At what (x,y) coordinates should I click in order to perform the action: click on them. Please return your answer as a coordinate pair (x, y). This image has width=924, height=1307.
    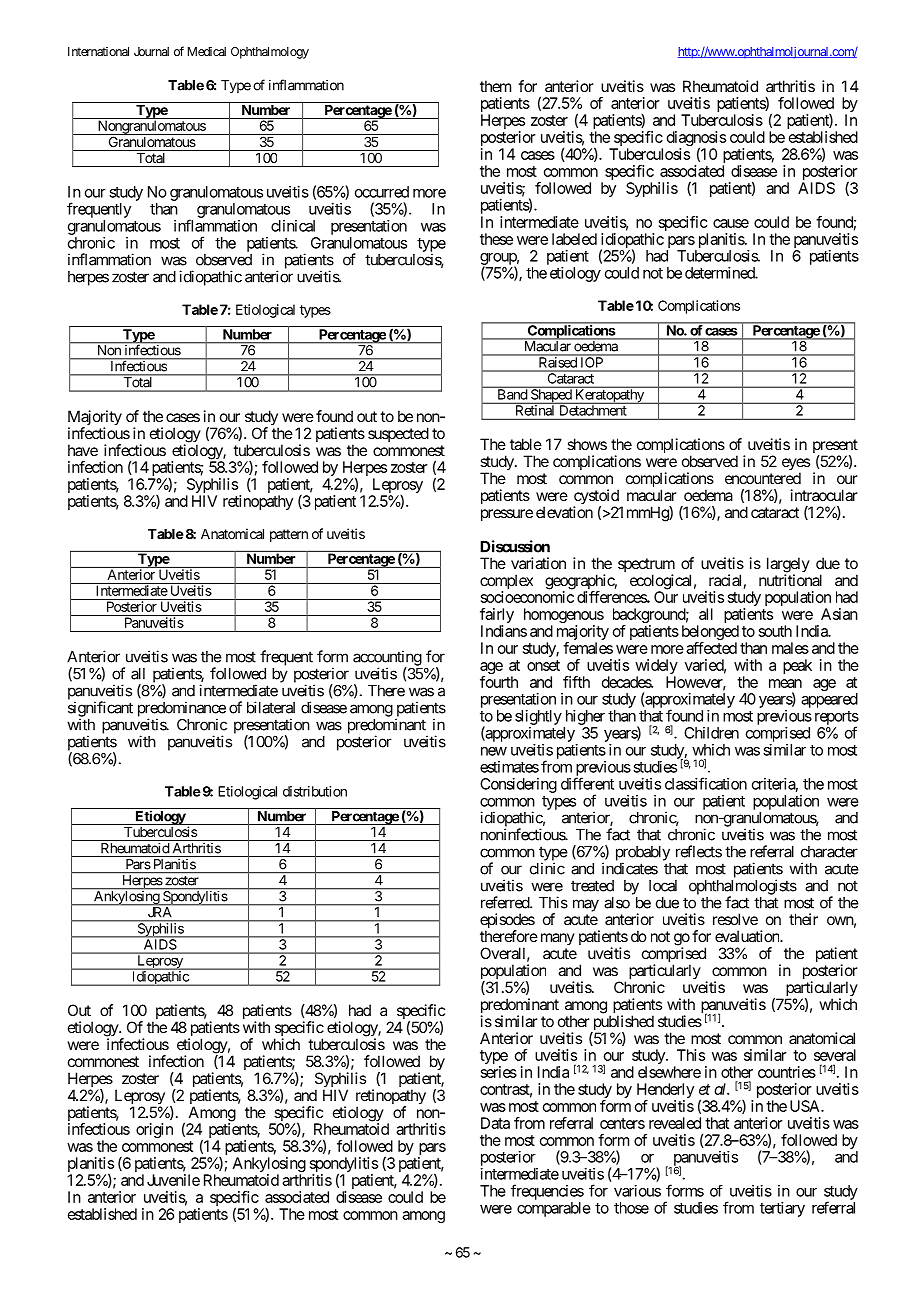
    Looking at the image, I should click on (495, 86).
